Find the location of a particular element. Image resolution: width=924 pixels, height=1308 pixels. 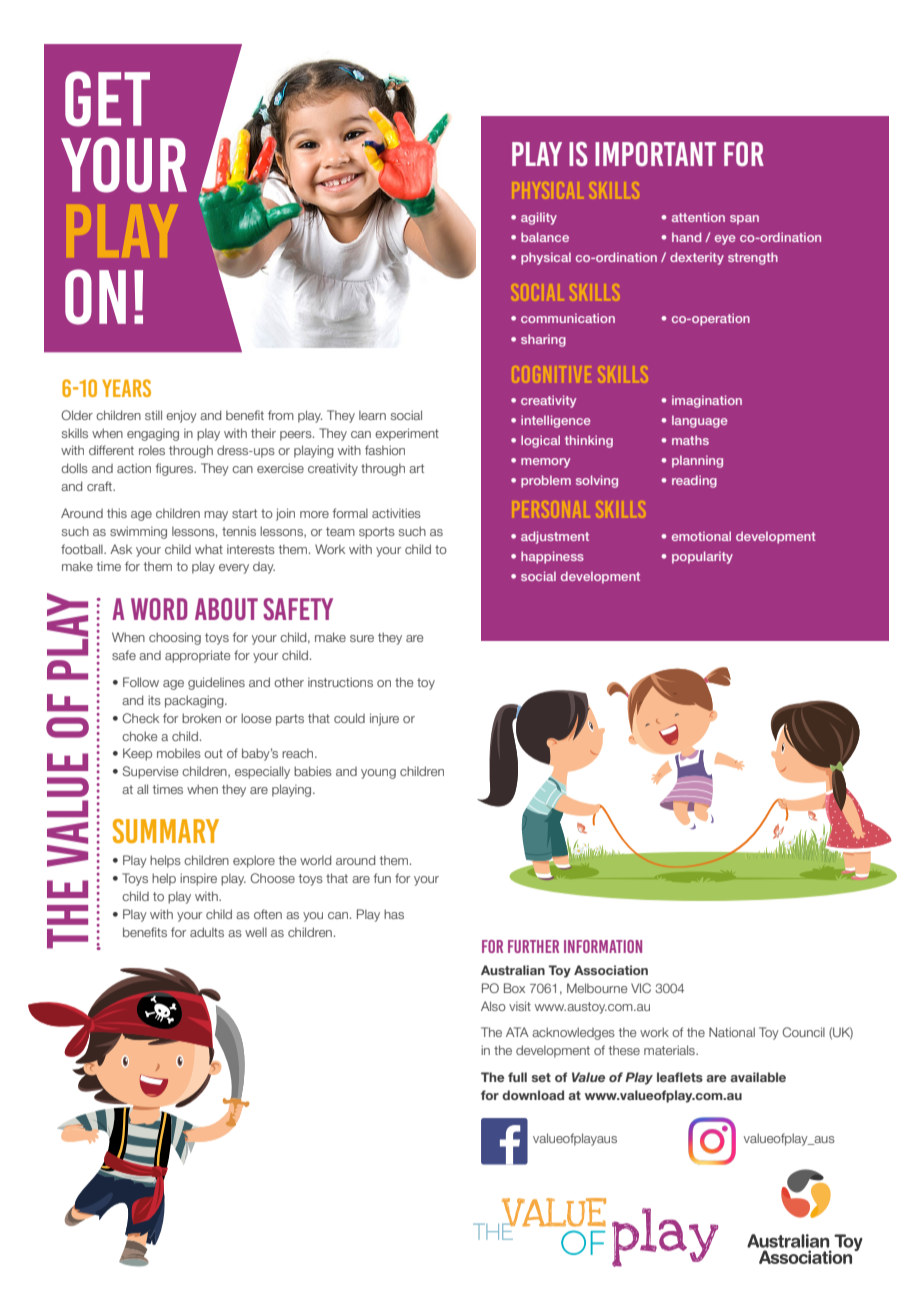

adults is located at coordinates (207, 932).
